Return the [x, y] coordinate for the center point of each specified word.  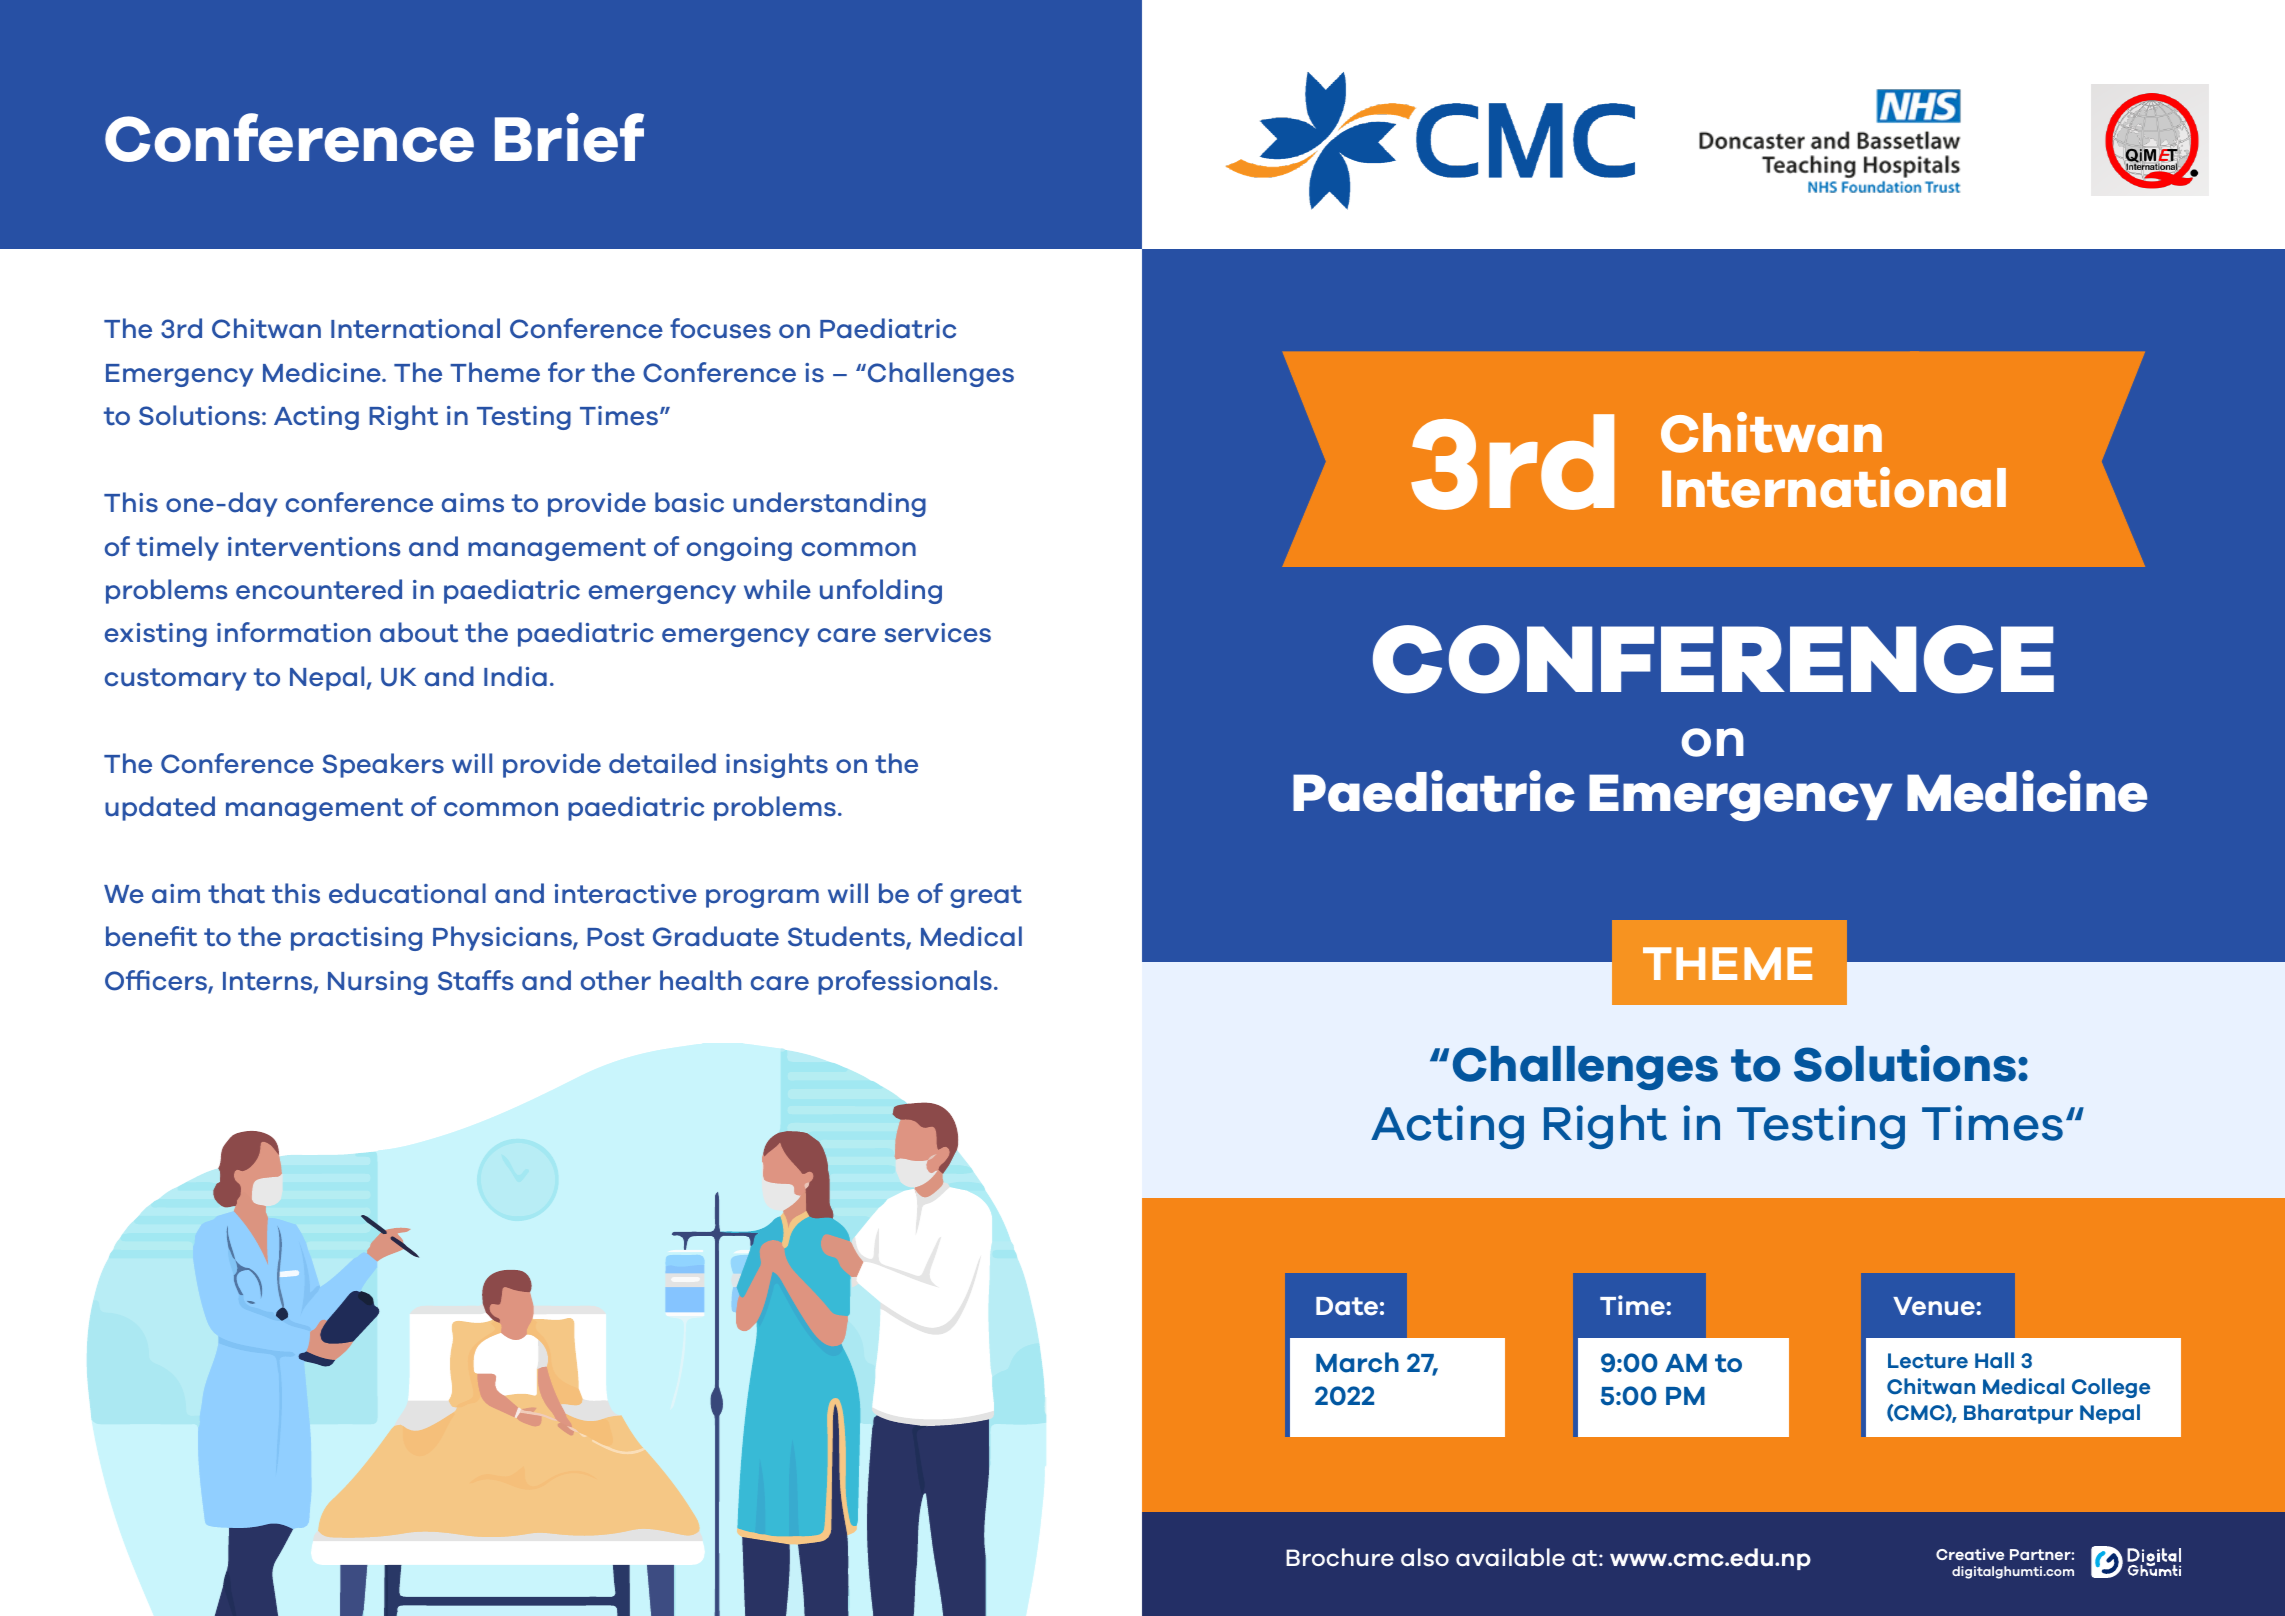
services [938, 633]
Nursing [378, 983]
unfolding [881, 591]
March [1357, 1362]
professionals [905, 982]
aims [473, 503]
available [1510, 1557]
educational [407, 893]
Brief [569, 137]
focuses [720, 328]
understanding [829, 504]
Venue [1935, 1306]
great [986, 896]
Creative [1970, 1554]
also [1425, 1557]
